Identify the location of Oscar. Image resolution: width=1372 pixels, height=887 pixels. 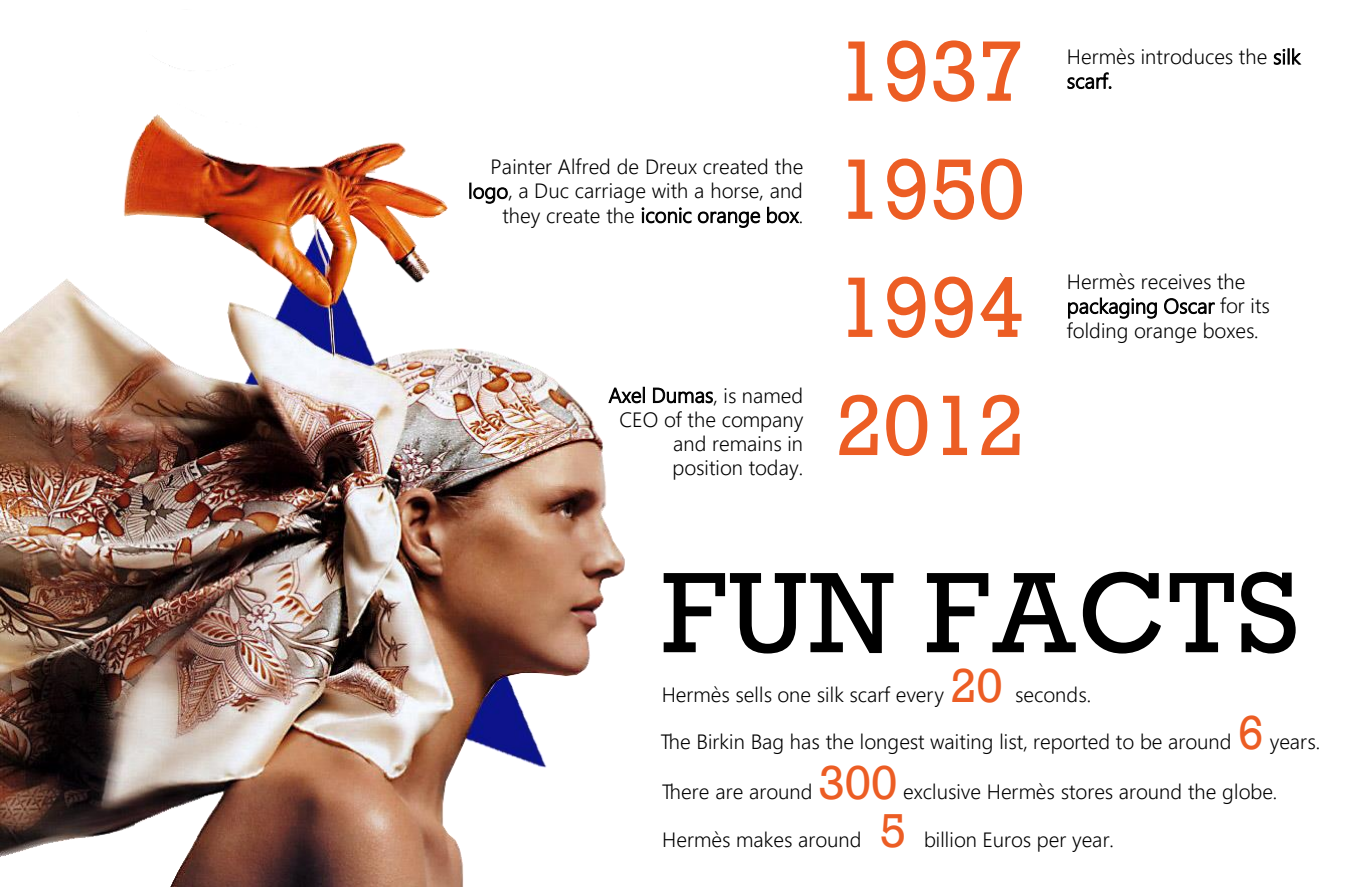
(1189, 306).
